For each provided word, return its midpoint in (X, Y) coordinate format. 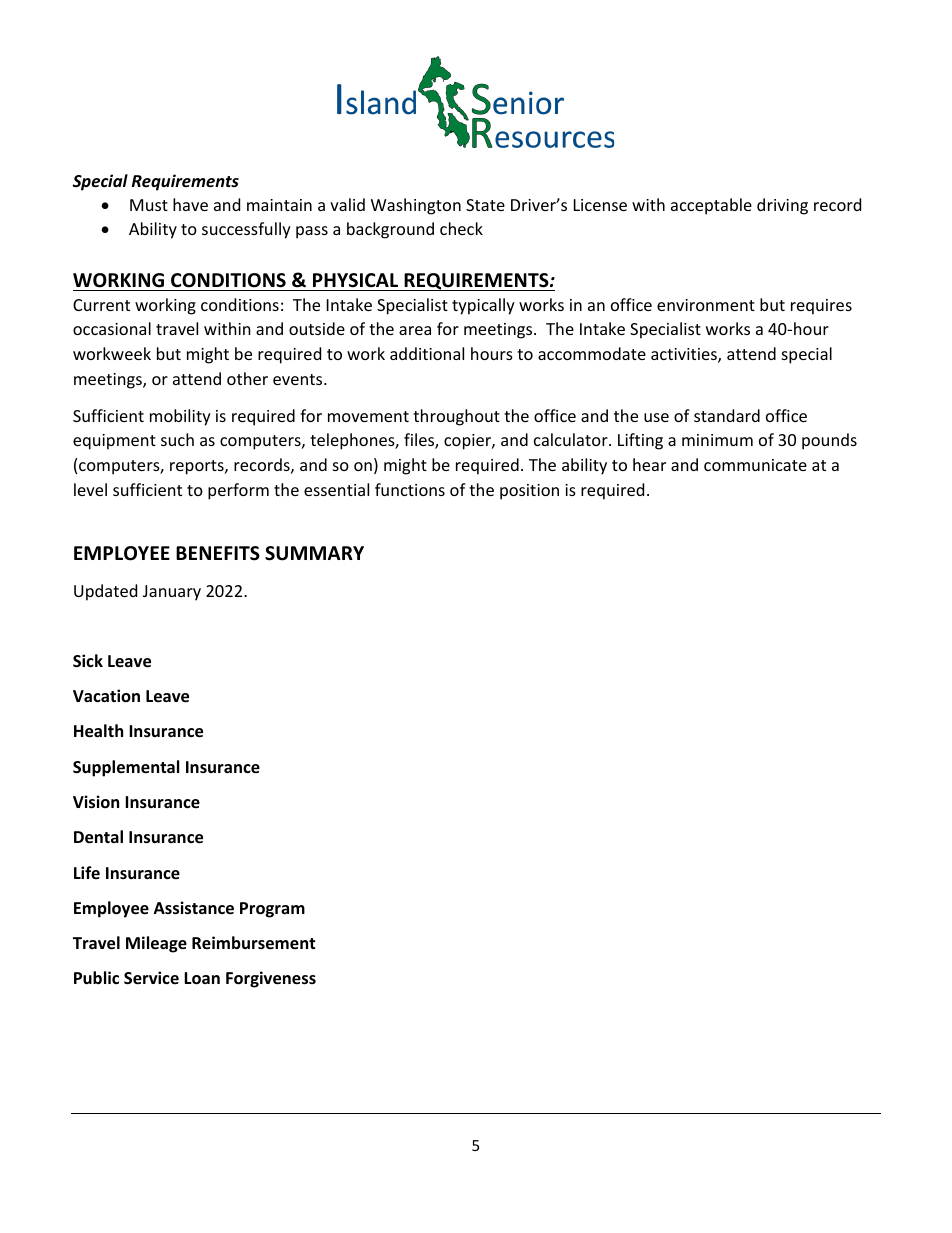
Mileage (156, 944)
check (461, 228)
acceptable (711, 206)
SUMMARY (314, 553)
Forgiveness (271, 979)
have (190, 204)
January (172, 593)
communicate (755, 465)
